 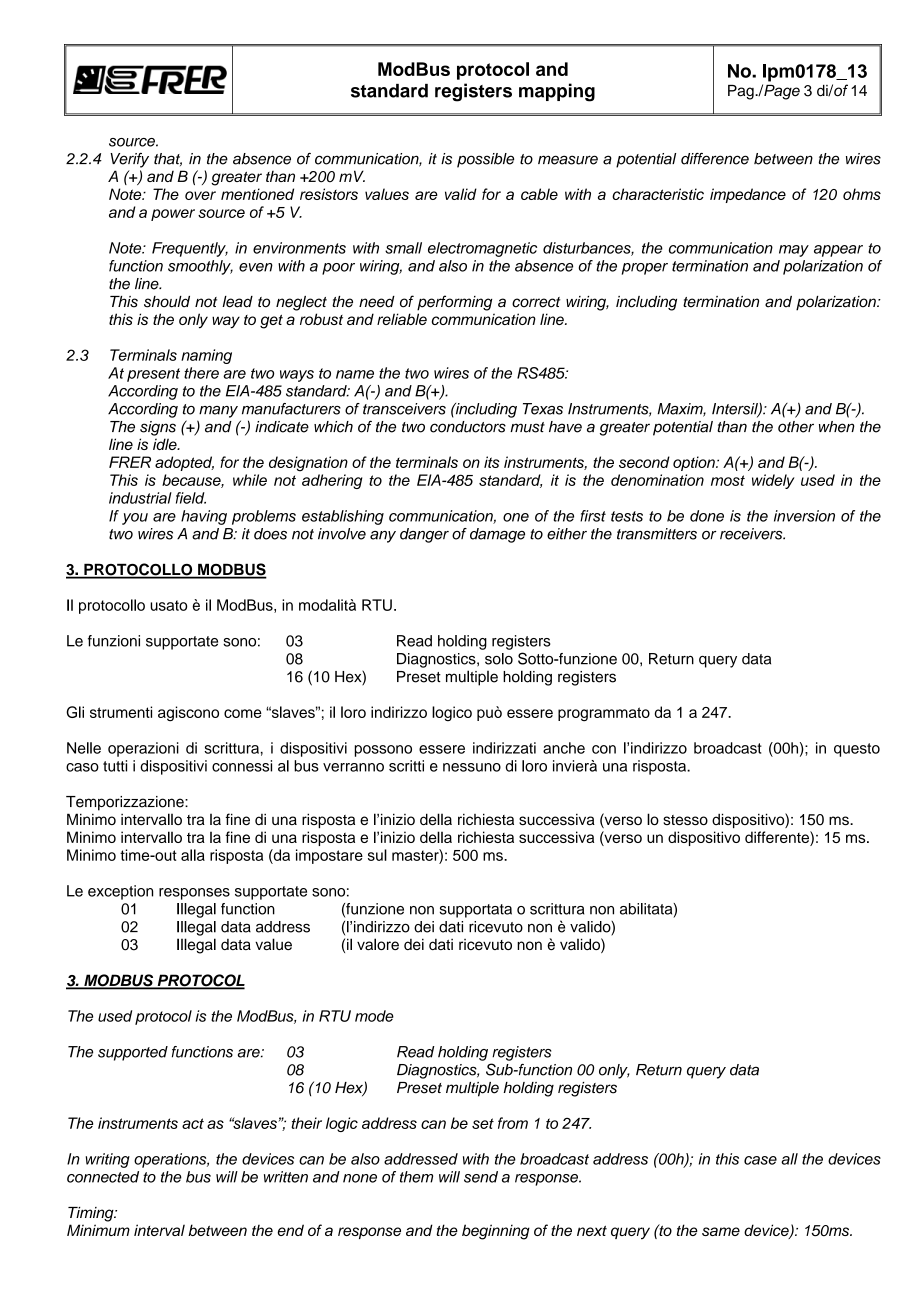 What do you see at coordinates (103, 1177) in the screenshot?
I see `connected` at bounding box center [103, 1177].
